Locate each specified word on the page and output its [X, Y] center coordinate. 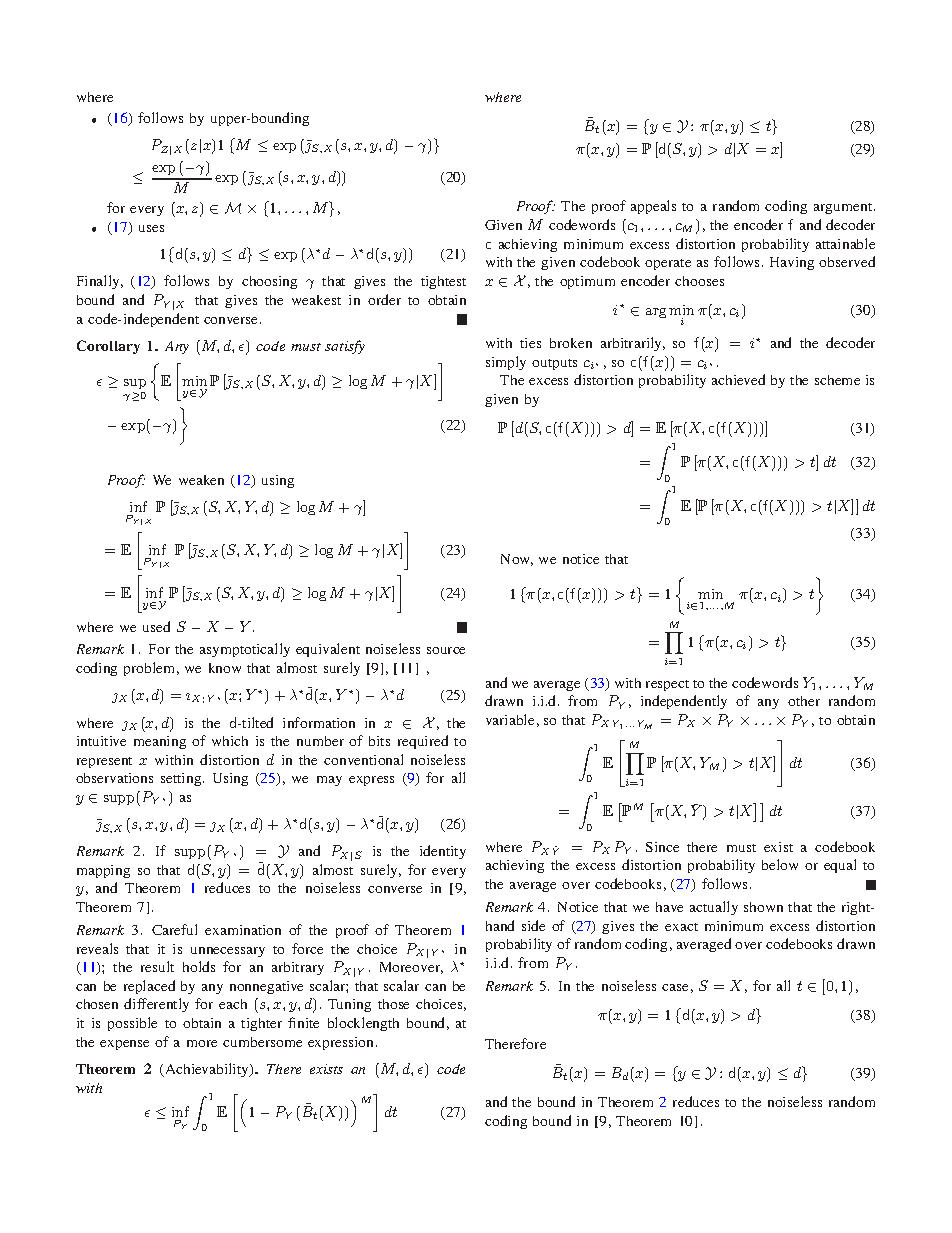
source [446, 650]
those [393, 1004]
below [780, 864]
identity [443, 852]
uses [151, 228]
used [156, 626]
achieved [738, 379]
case [675, 987]
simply [506, 363]
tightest [443, 282]
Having [792, 263]
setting [182, 779]
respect [667, 685]
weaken [201, 480]
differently [156, 1005]
